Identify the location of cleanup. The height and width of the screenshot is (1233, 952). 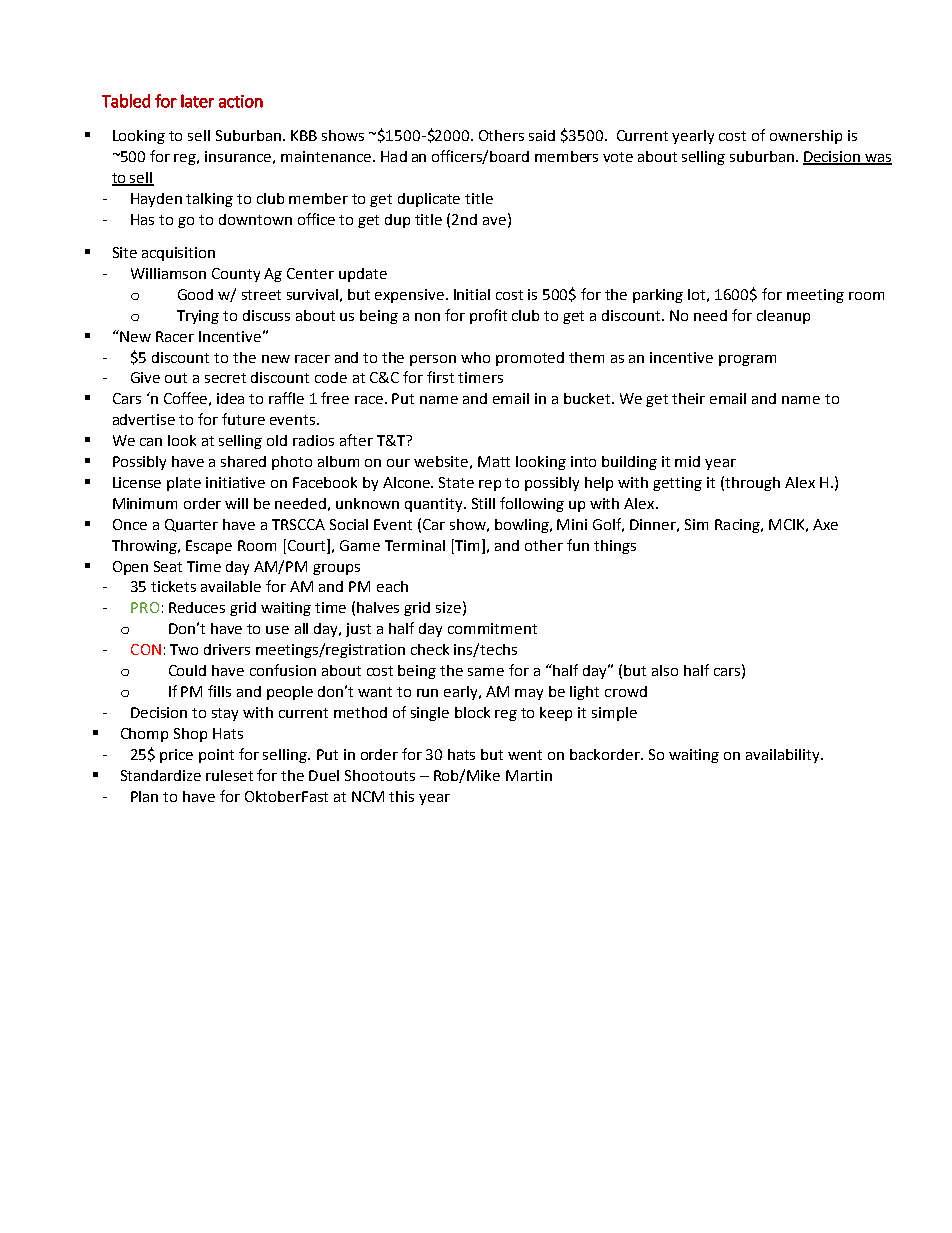
(783, 317).
